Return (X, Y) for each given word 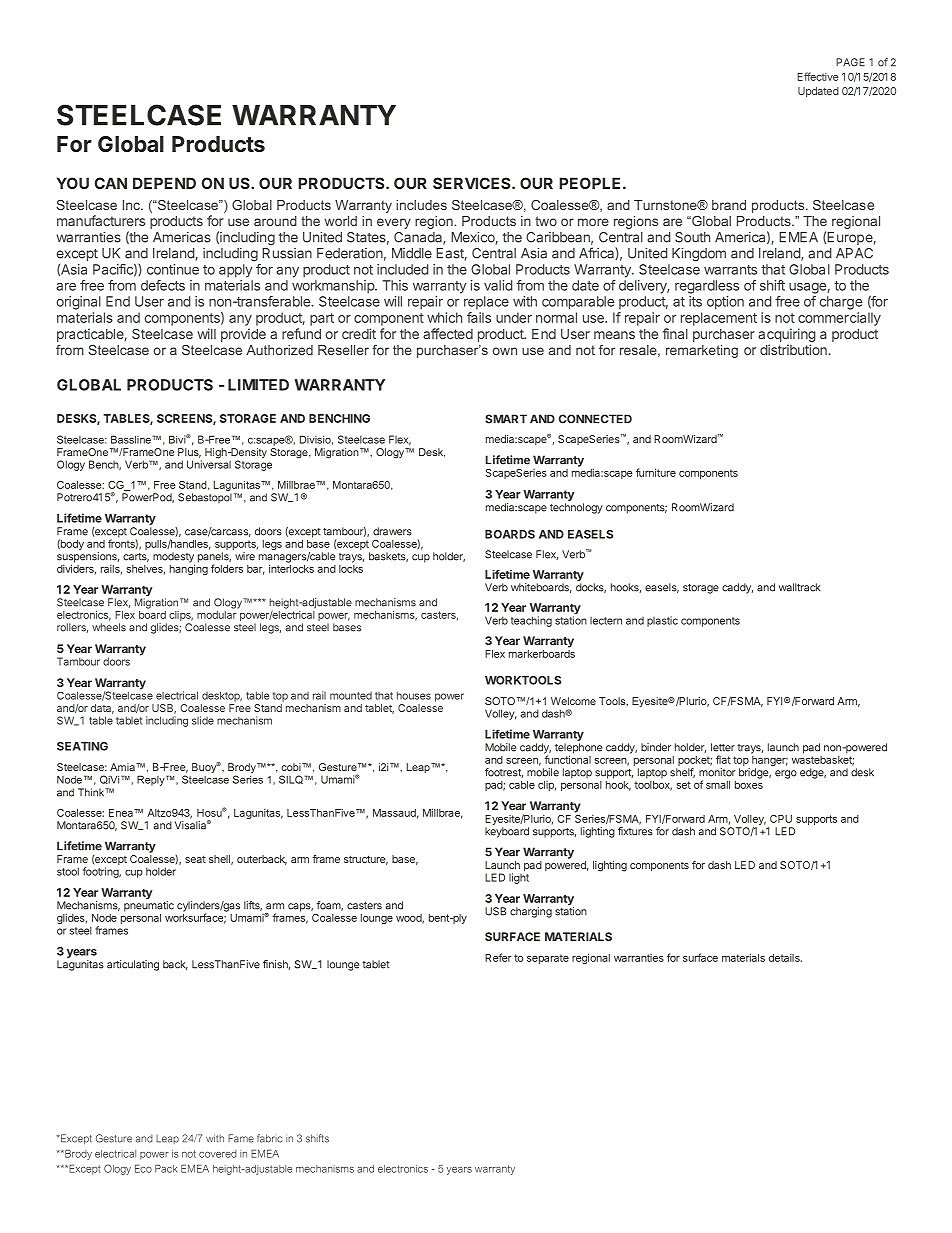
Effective (817, 76)
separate (548, 959)
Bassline (131, 439)
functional (567, 758)
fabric (270, 1138)
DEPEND (164, 183)
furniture (656, 472)
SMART (506, 419)
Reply (152, 780)
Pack (166, 1168)
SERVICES (473, 183)
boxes (749, 785)
